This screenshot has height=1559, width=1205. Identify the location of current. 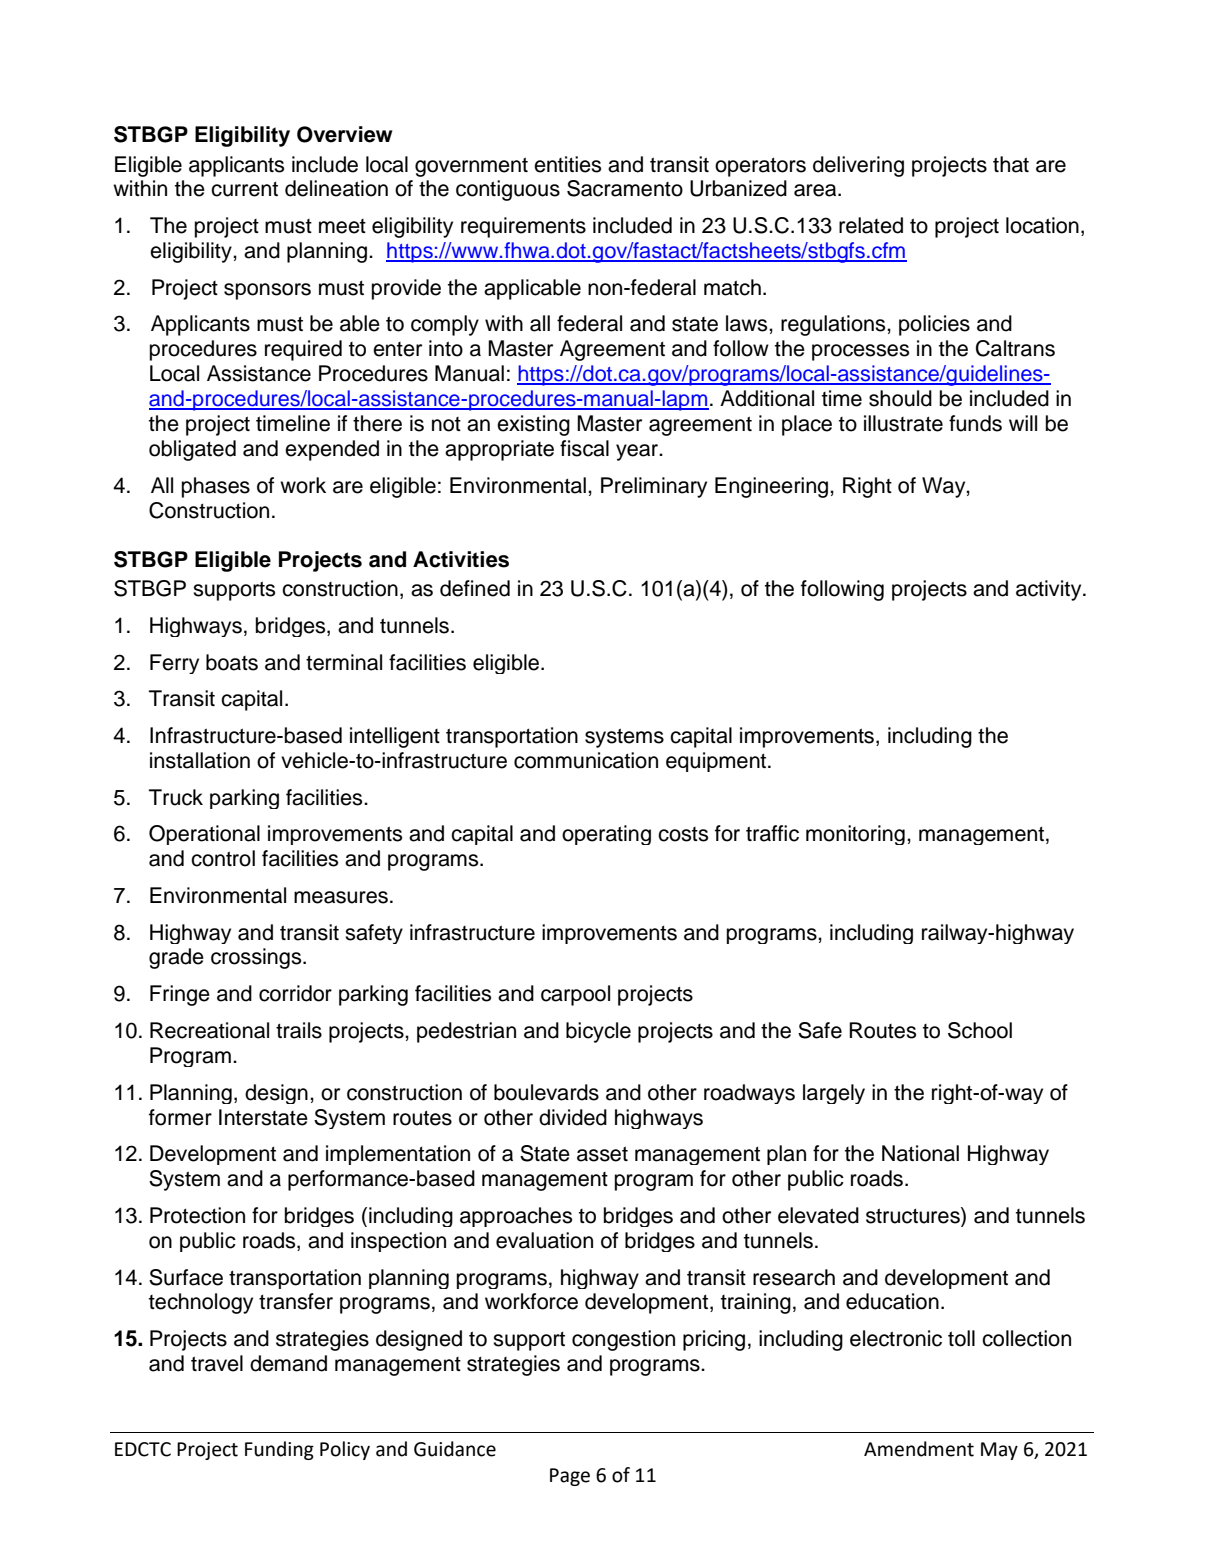
(244, 189).
